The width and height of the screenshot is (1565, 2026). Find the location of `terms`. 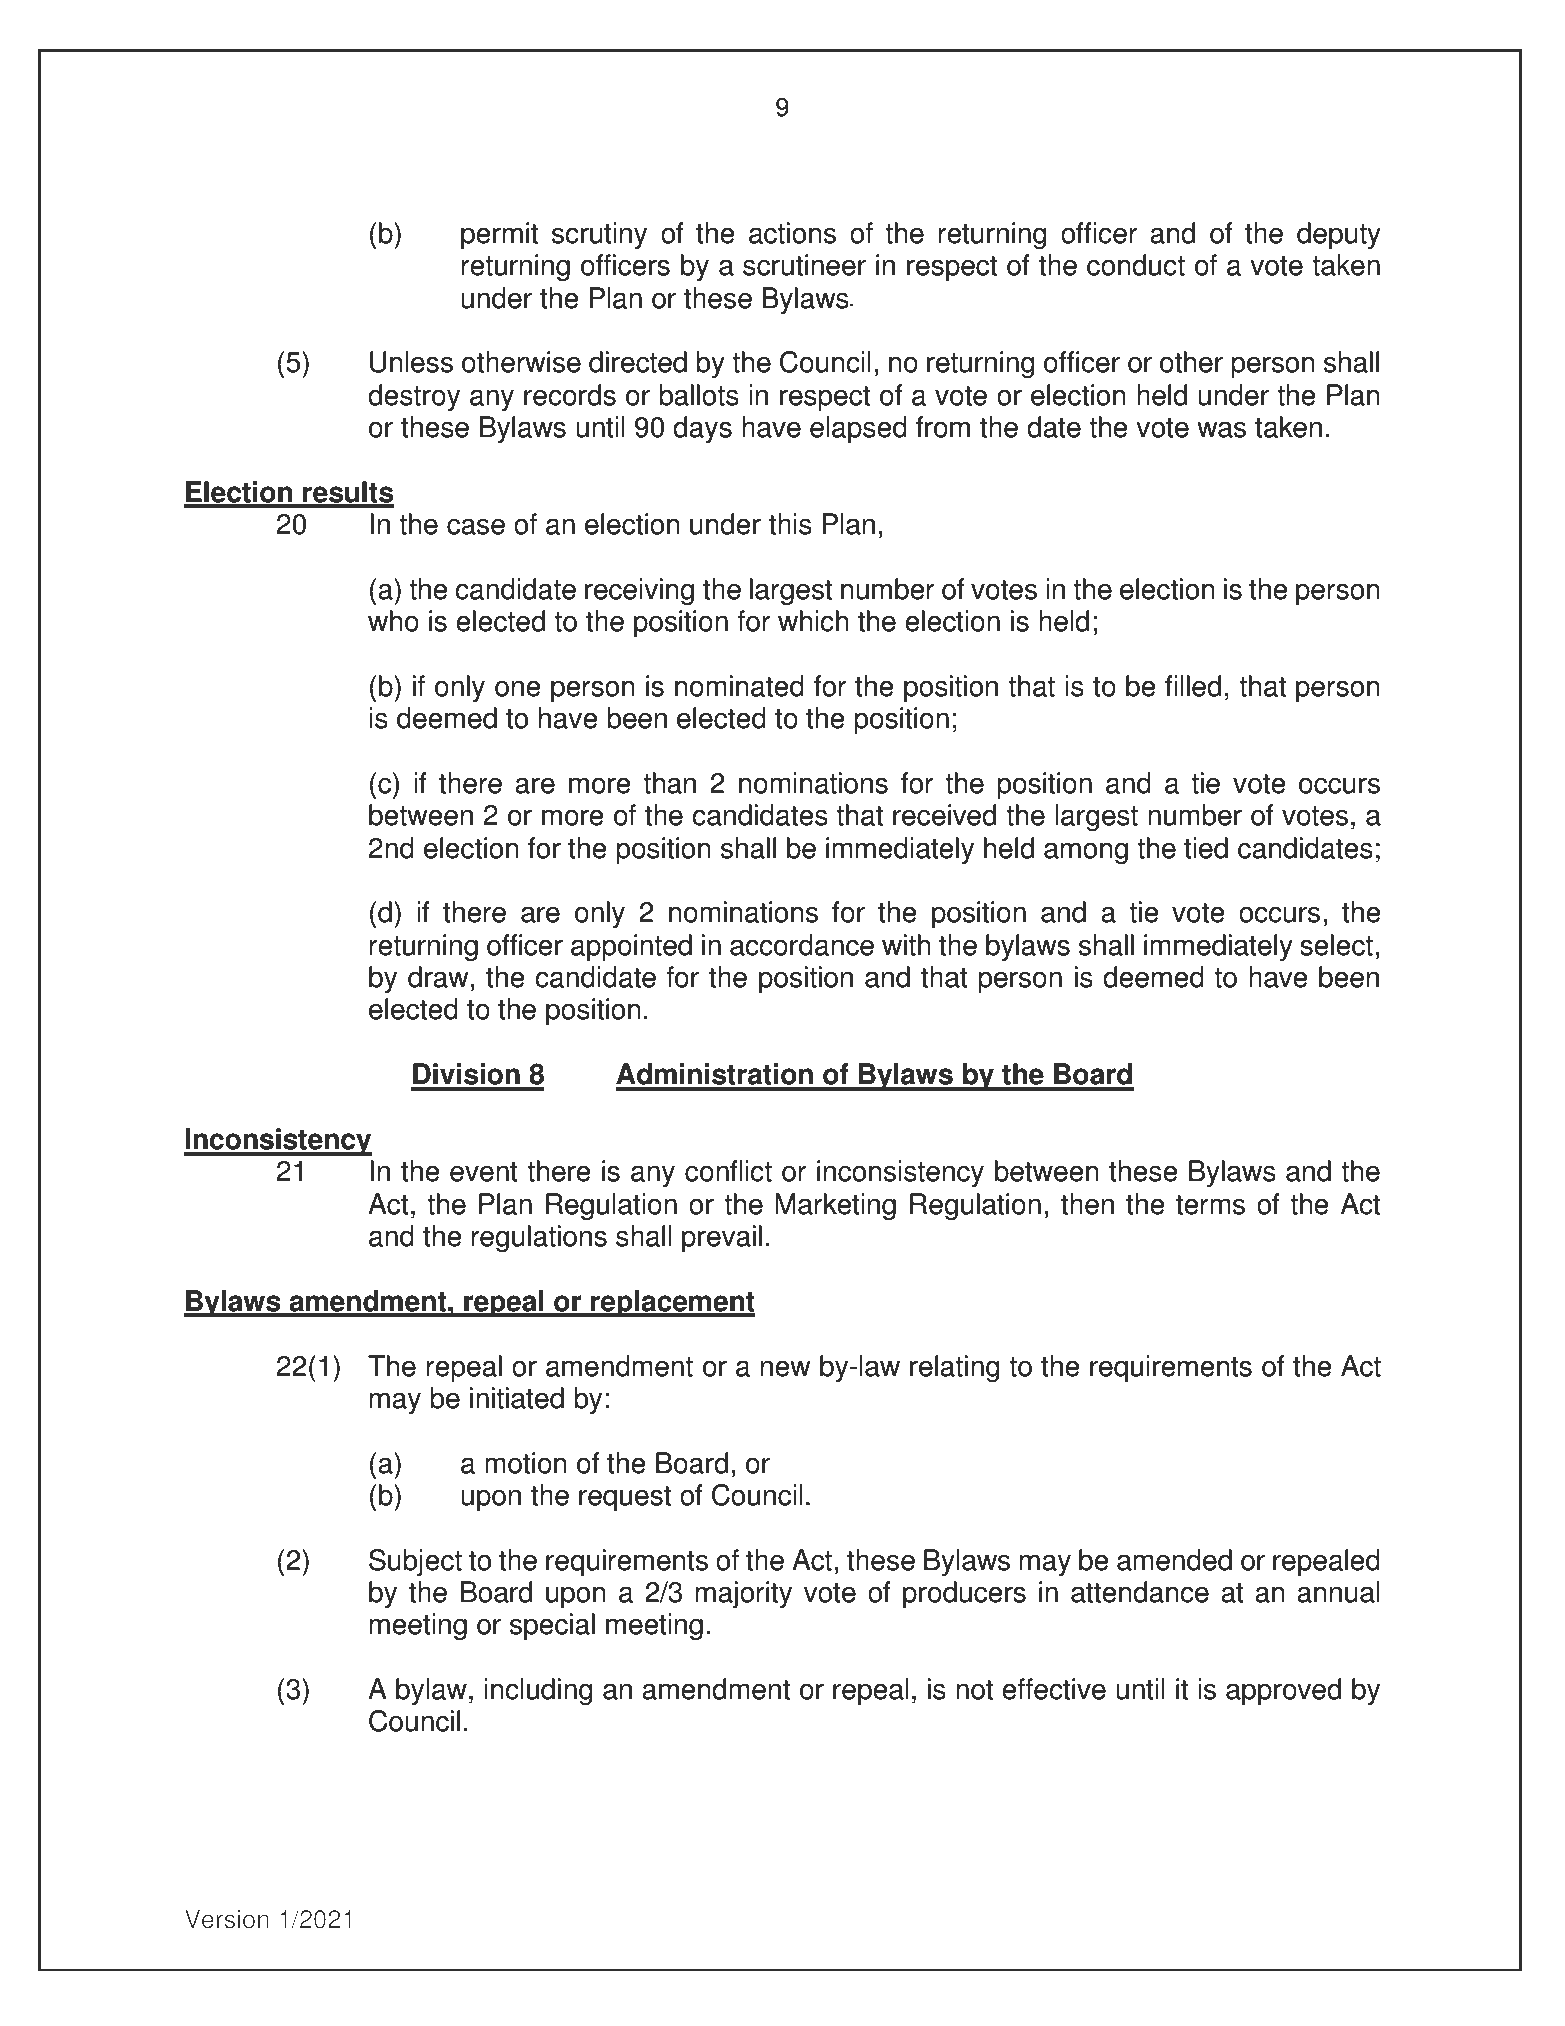

terms is located at coordinates (1210, 1205).
